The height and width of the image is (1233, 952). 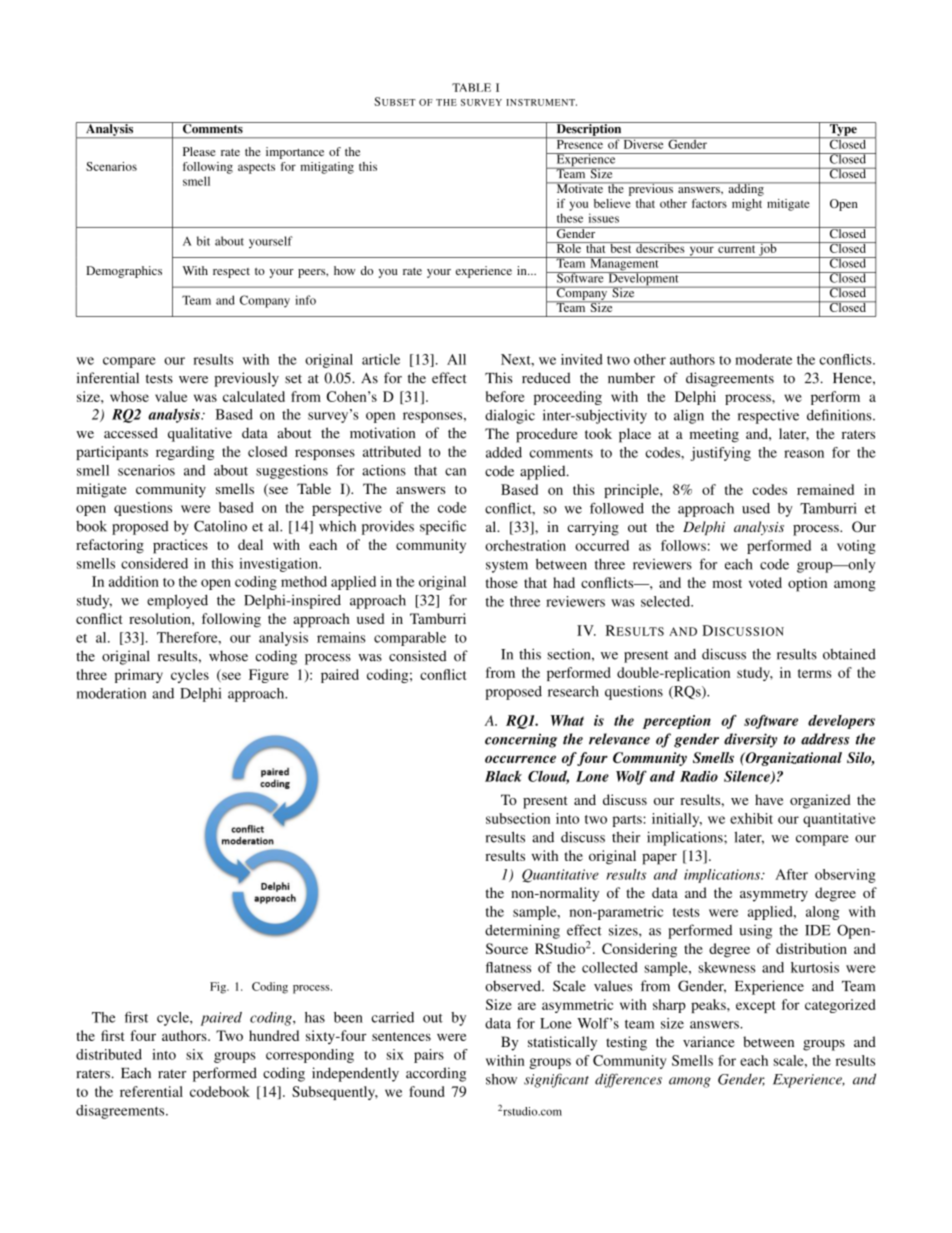 What do you see at coordinates (151, 1091) in the image?
I see `referential` at bounding box center [151, 1091].
